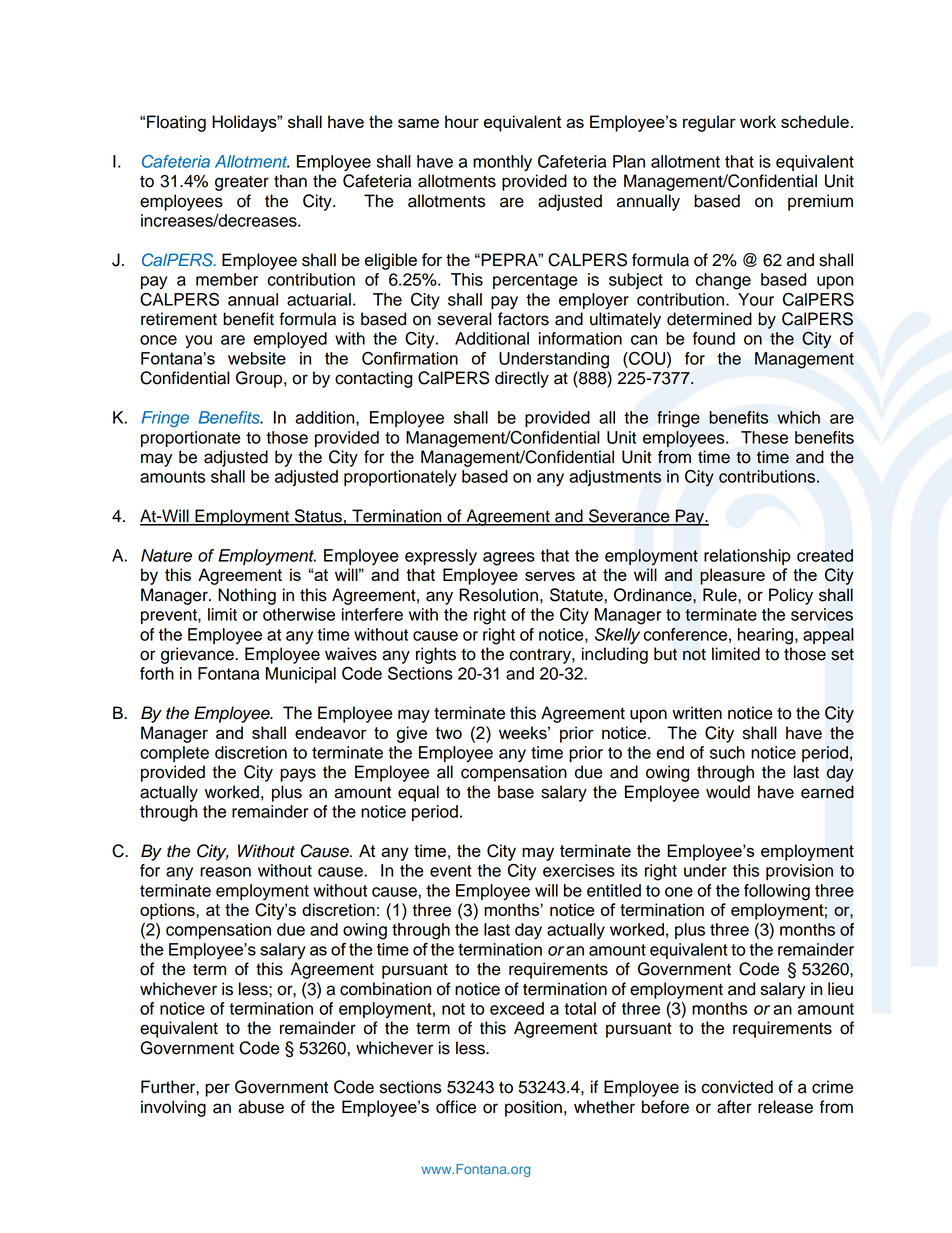 The height and width of the screenshot is (1233, 952). I want to click on regular, so click(709, 123).
